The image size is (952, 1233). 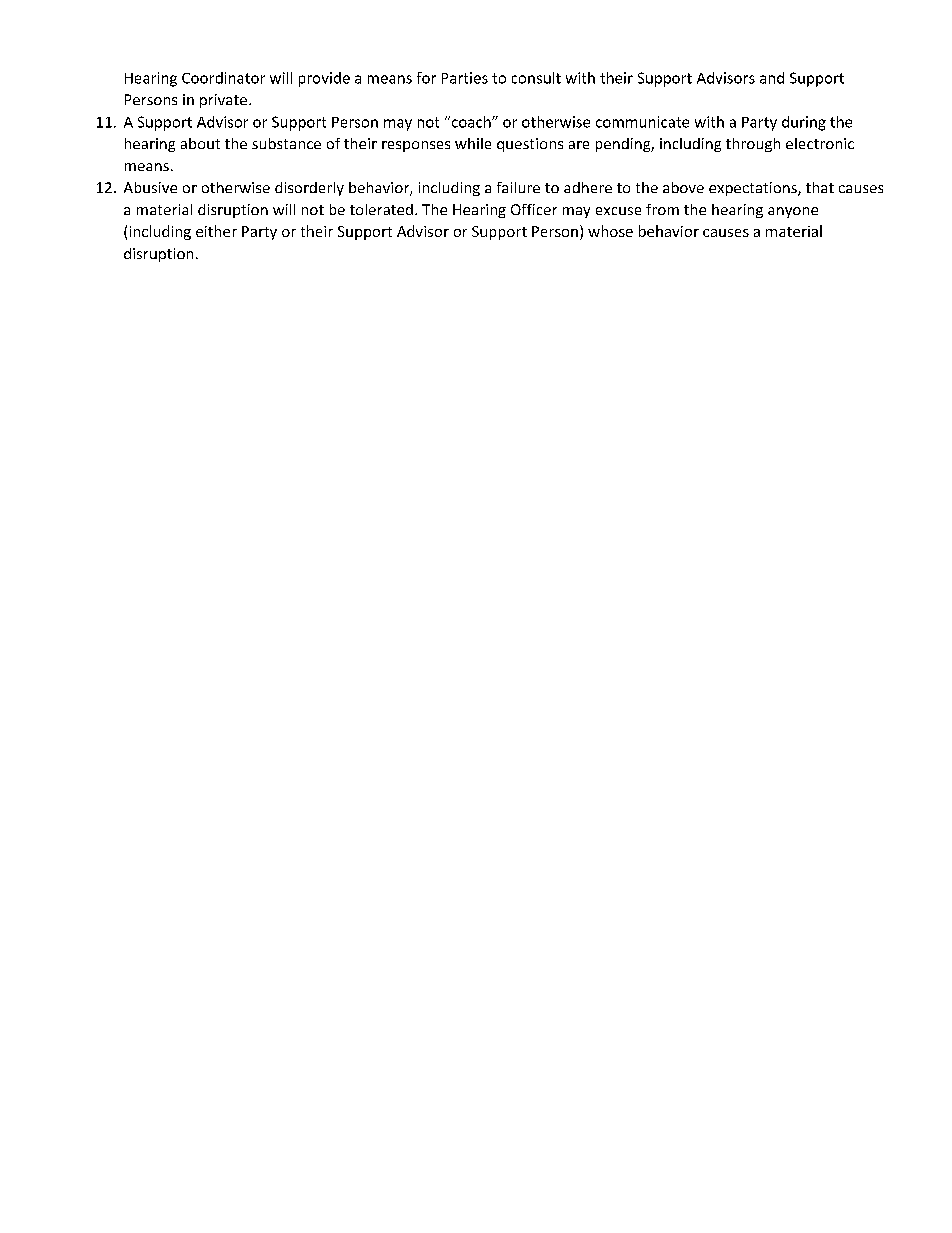 What do you see at coordinates (200, 143) in the screenshot?
I see `about` at bounding box center [200, 143].
